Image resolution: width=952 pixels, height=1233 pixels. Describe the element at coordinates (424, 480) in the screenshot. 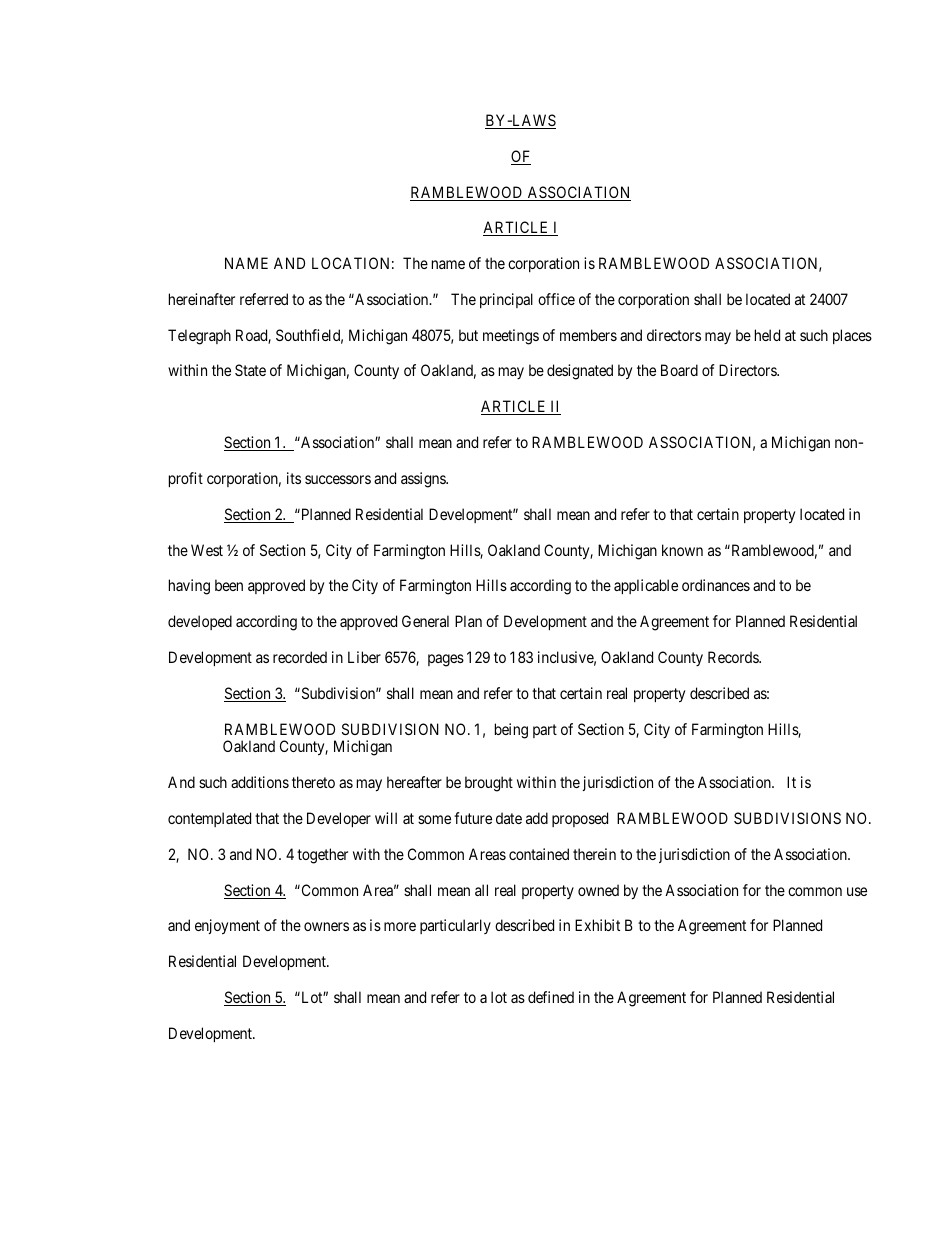

I see `assigns` at that location.
